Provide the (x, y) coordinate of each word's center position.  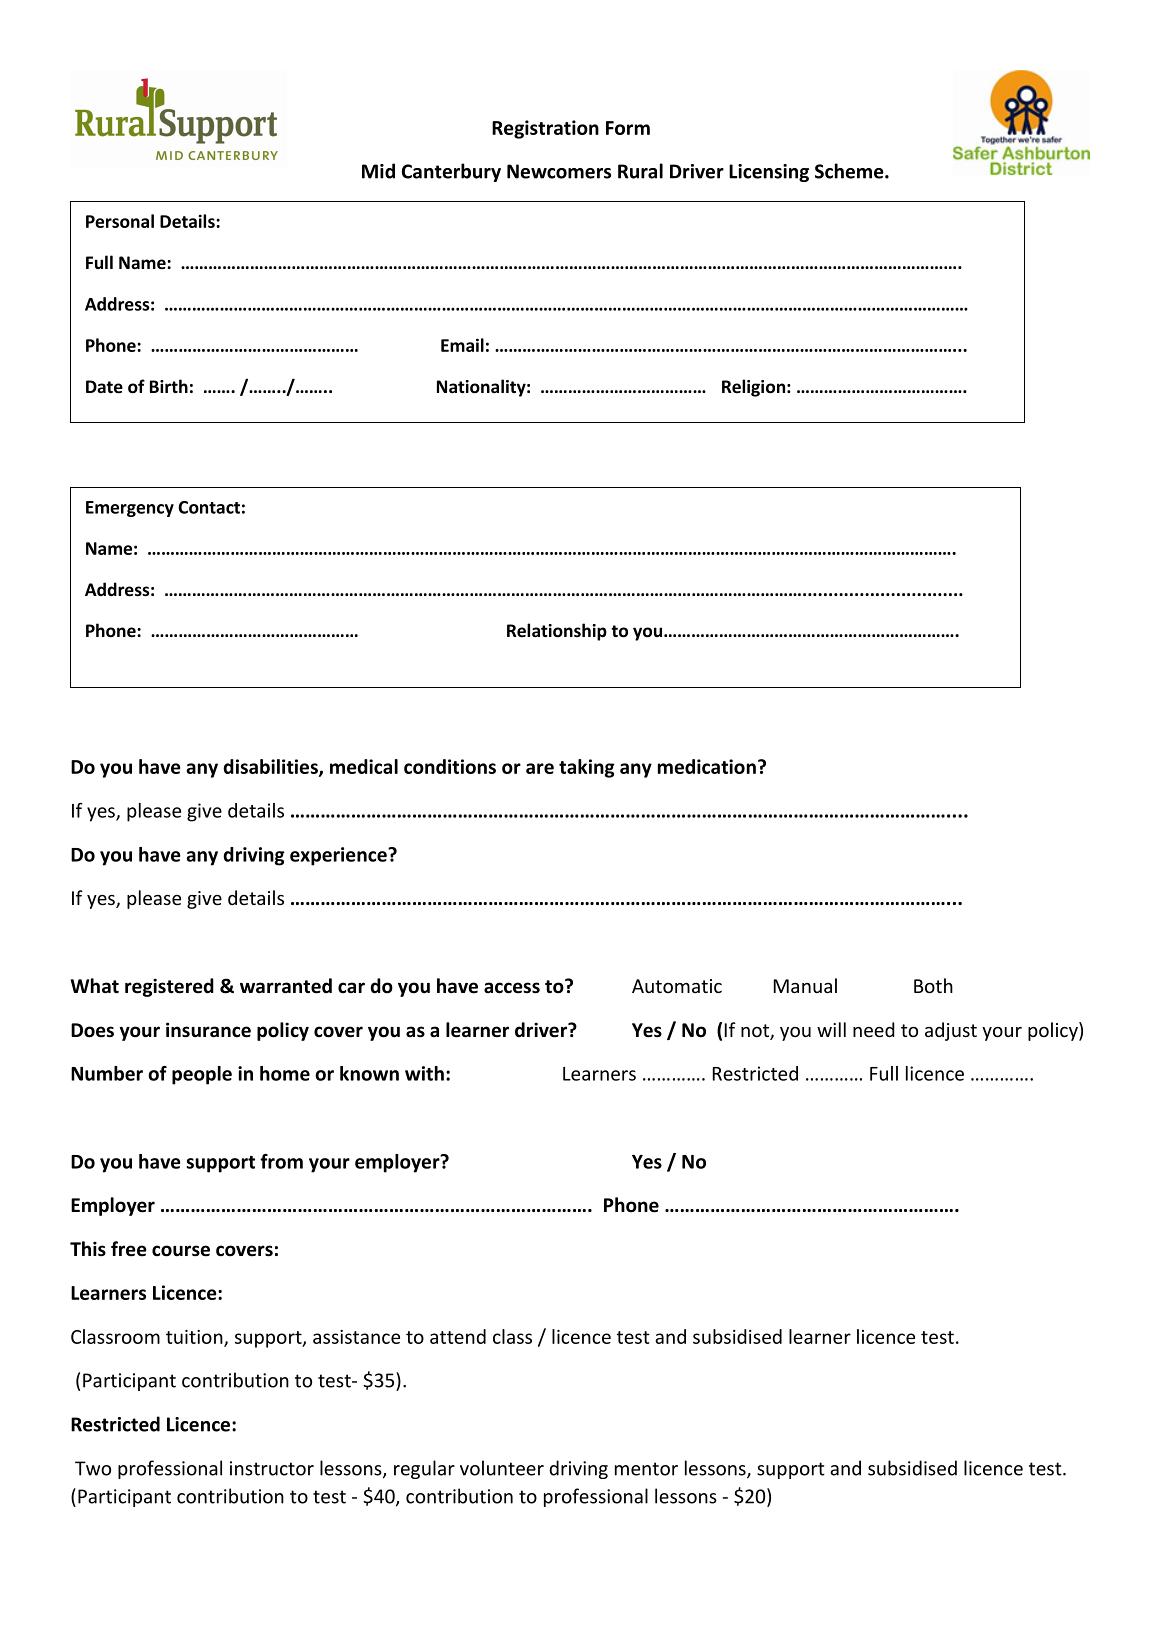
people (202, 1075)
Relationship (557, 632)
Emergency (130, 509)
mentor (646, 1469)
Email (462, 345)
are (540, 768)
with (424, 1073)
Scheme (850, 171)
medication (707, 766)
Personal (120, 221)
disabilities (271, 767)
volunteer (502, 1468)
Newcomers (559, 171)
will (831, 1029)
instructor (272, 1468)
